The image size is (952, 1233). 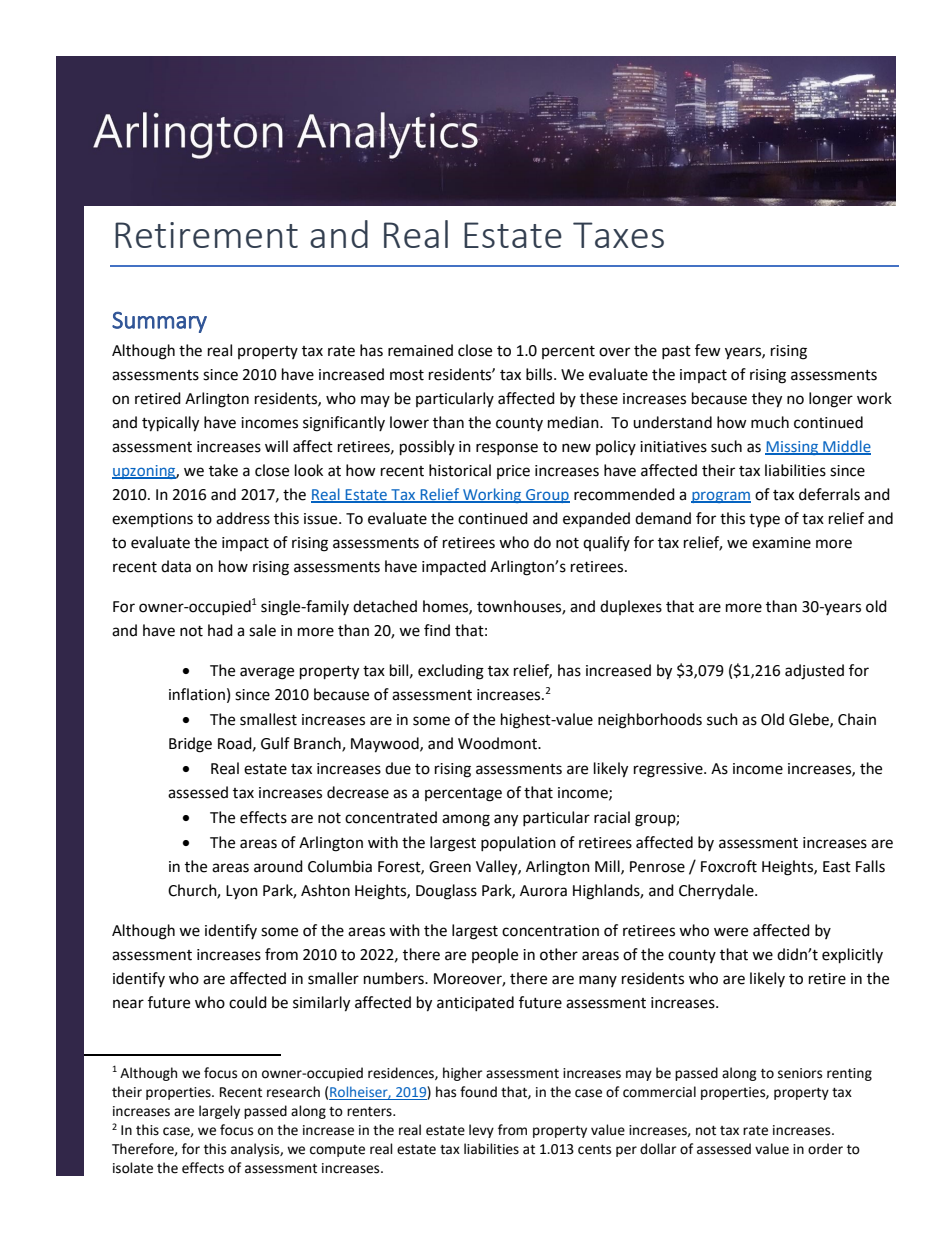 What do you see at coordinates (618, 235) in the page?
I see `Taxes` at bounding box center [618, 235].
